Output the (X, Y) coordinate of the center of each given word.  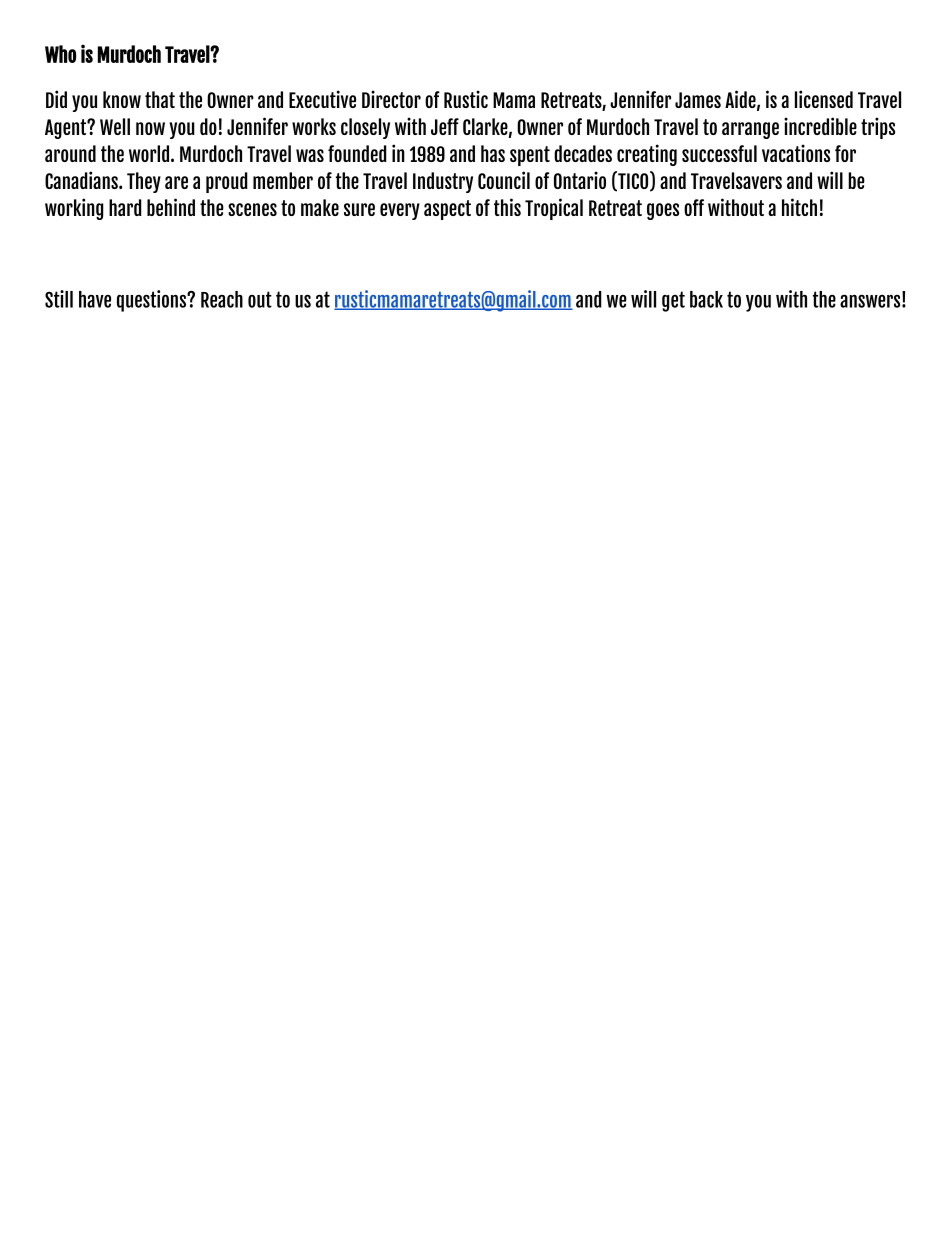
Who (60, 54)
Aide (740, 99)
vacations (796, 153)
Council (504, 180)
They (144, 182)
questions (152, 301)
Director (391, 99)
